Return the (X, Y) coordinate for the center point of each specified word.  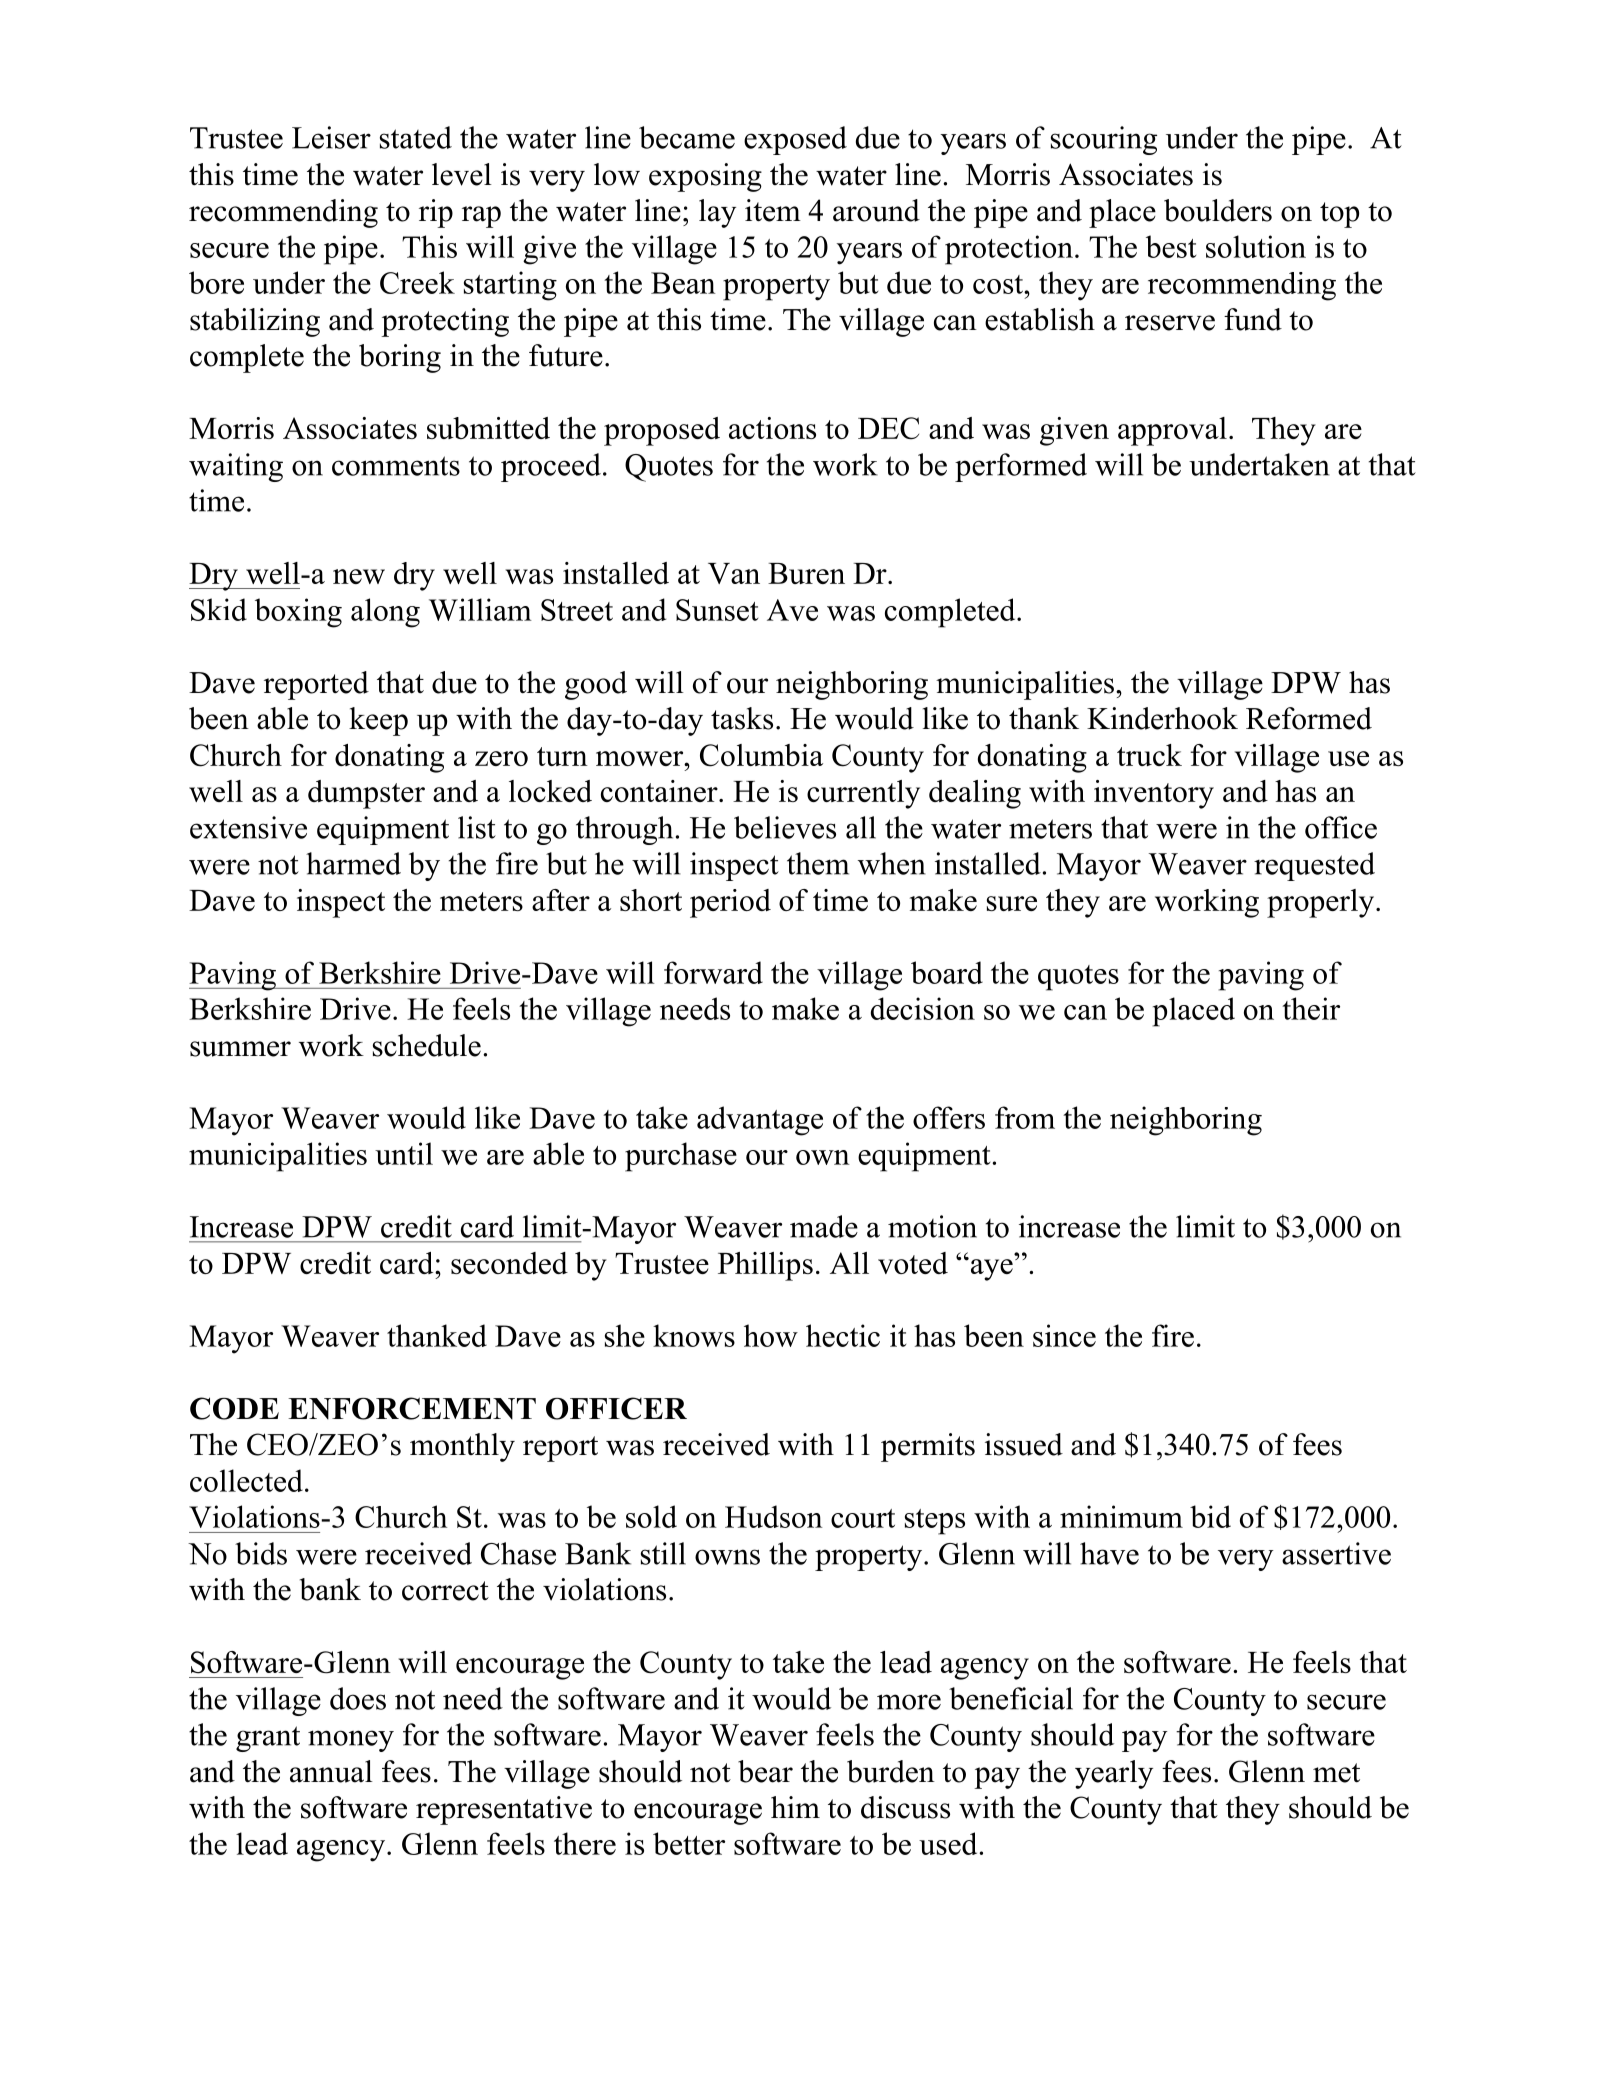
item (773, 210)
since (1064, 1335)
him (795, 1807)
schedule (427, 1045)
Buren (806, 573)
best (1171, 246)
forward (713, 972)
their (1311, 1008)
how (771, 1335)
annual (331, 1771)
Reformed (1309, 718)
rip (436, 213)
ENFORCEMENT (412, 1408)
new (359, 576)
